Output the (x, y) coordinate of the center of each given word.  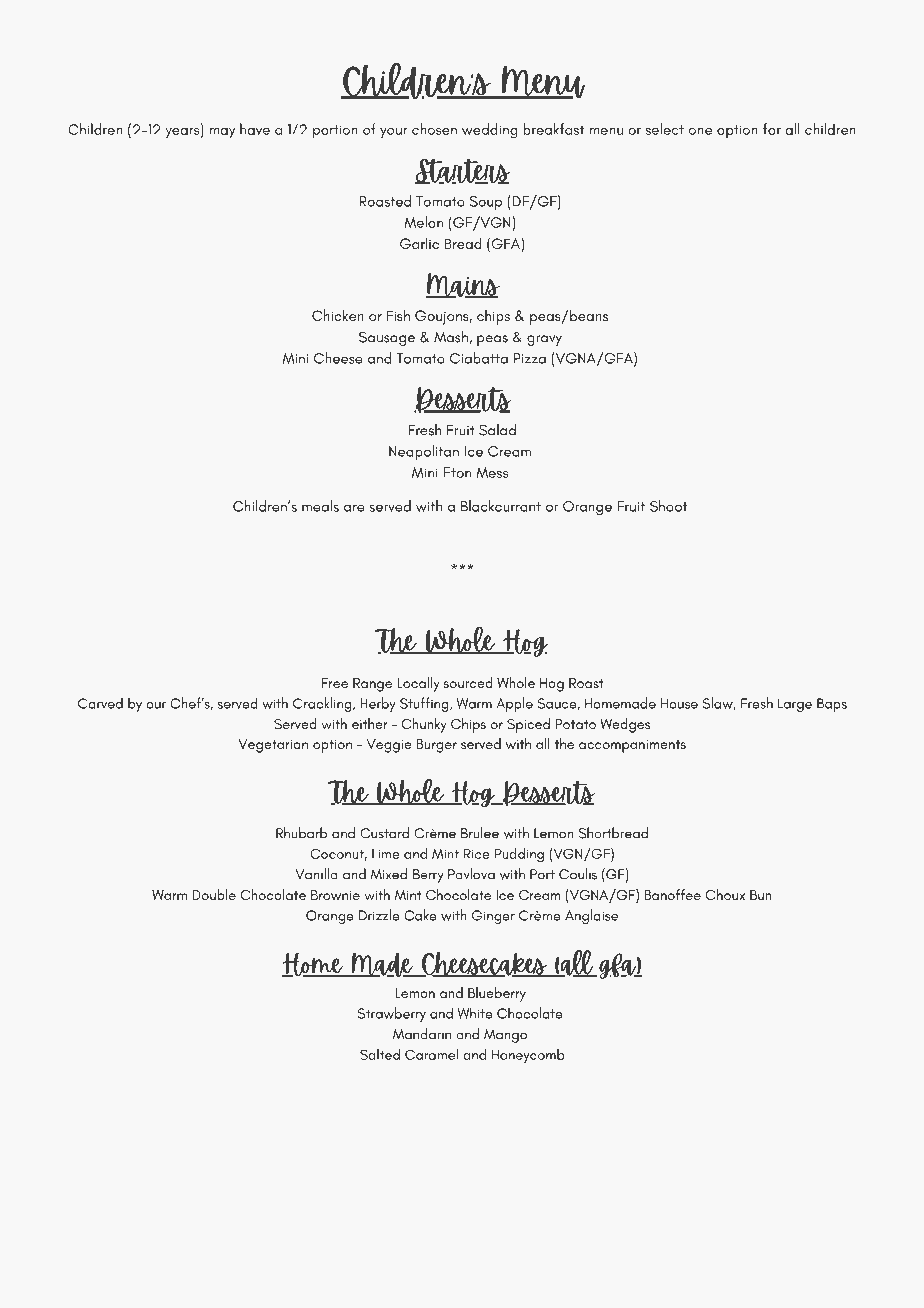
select (665, 129)
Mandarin (422, 1034)
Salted (380, 1054)
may (222, 133)
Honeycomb (528, 1056)
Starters (462, 171)
